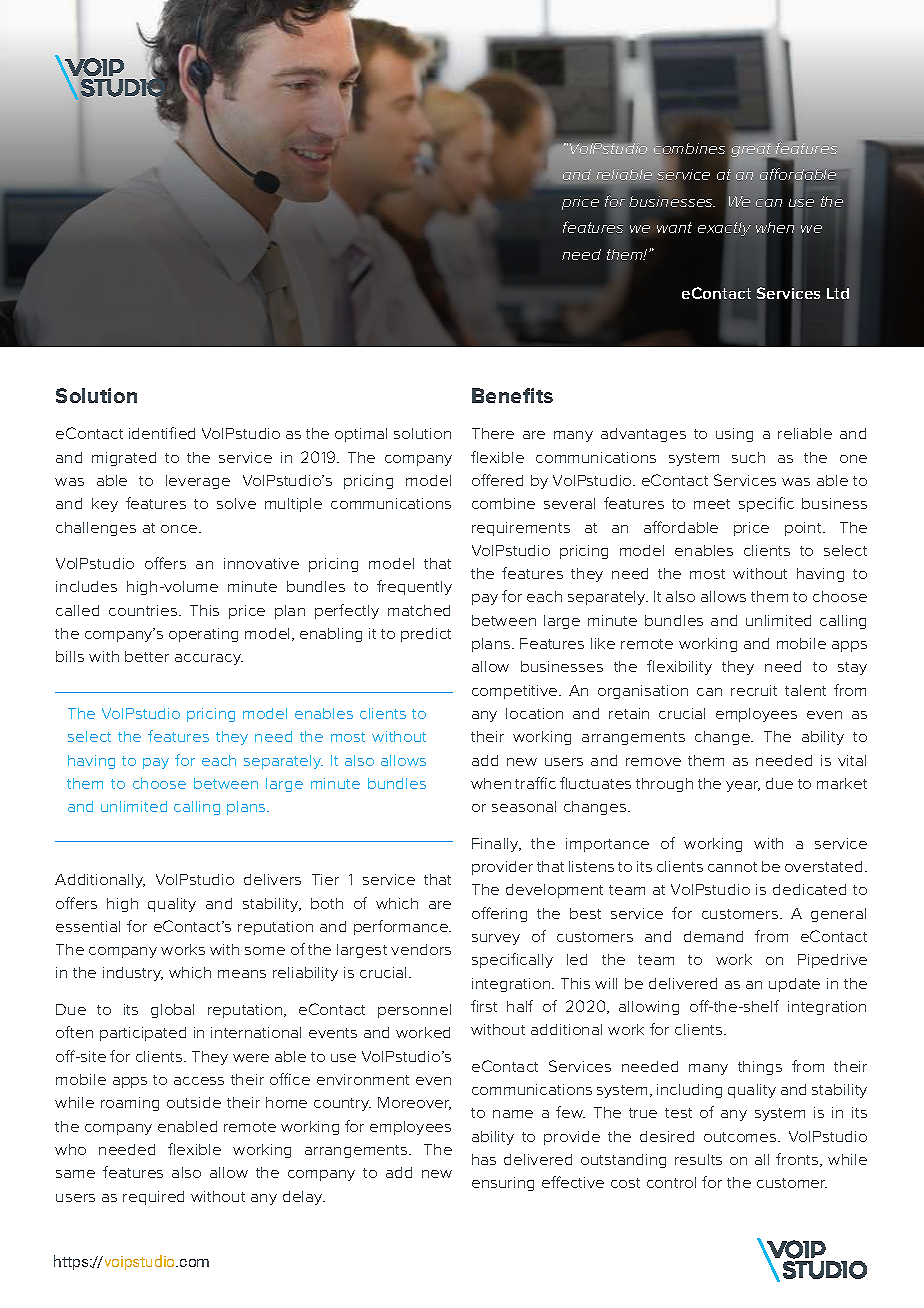 This document has height=1308, width=924. Describe the element at coordinates (124, 459) in the document. I see `migrated` at that location.
